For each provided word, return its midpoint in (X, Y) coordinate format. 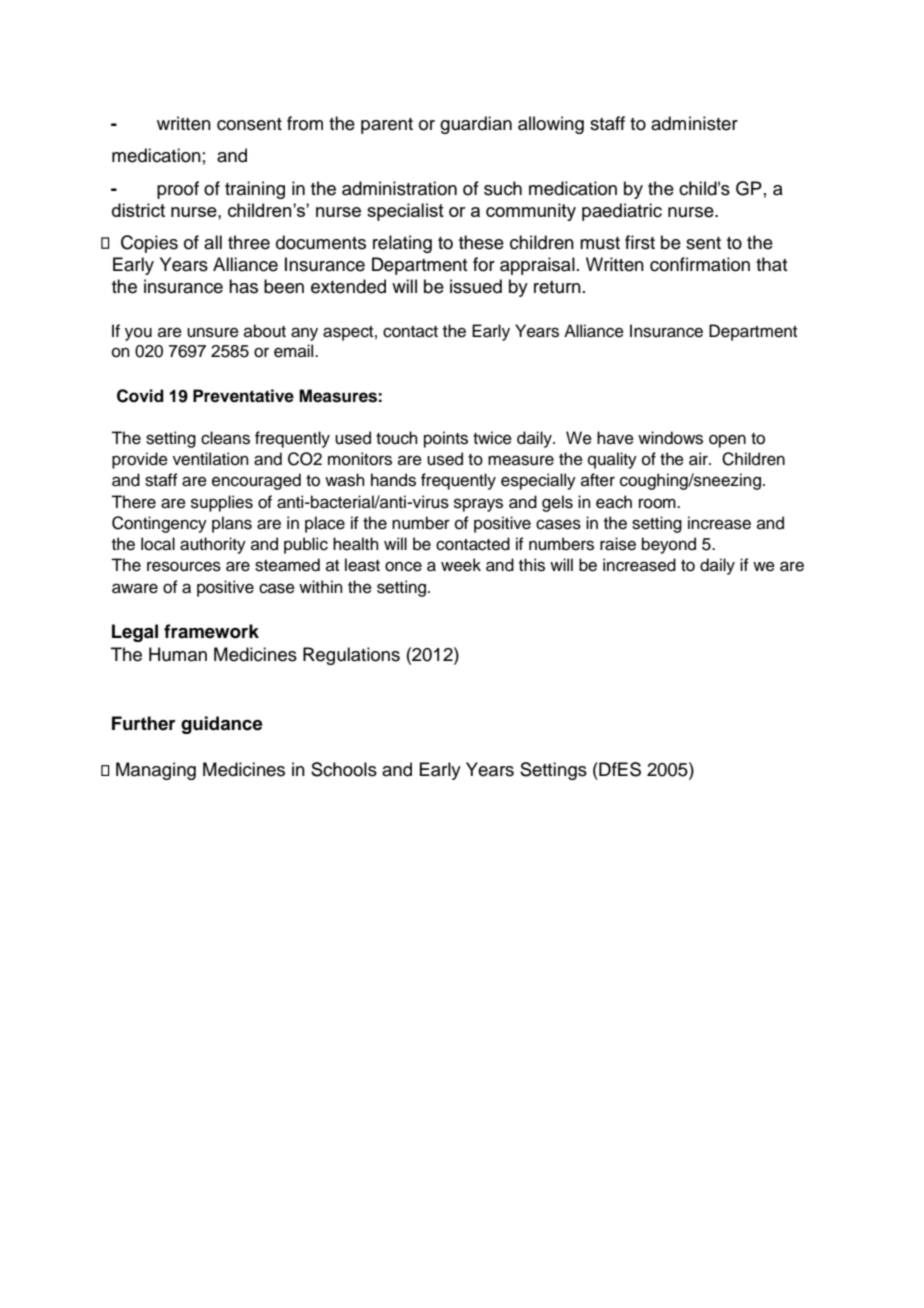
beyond (669, 545)
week (461, 565)
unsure (213, 332)
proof (178, 190)
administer (694, 123)
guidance (222, 725)
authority (213, 545)
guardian (476, 125)
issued (476, 286)
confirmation (700, 264)
